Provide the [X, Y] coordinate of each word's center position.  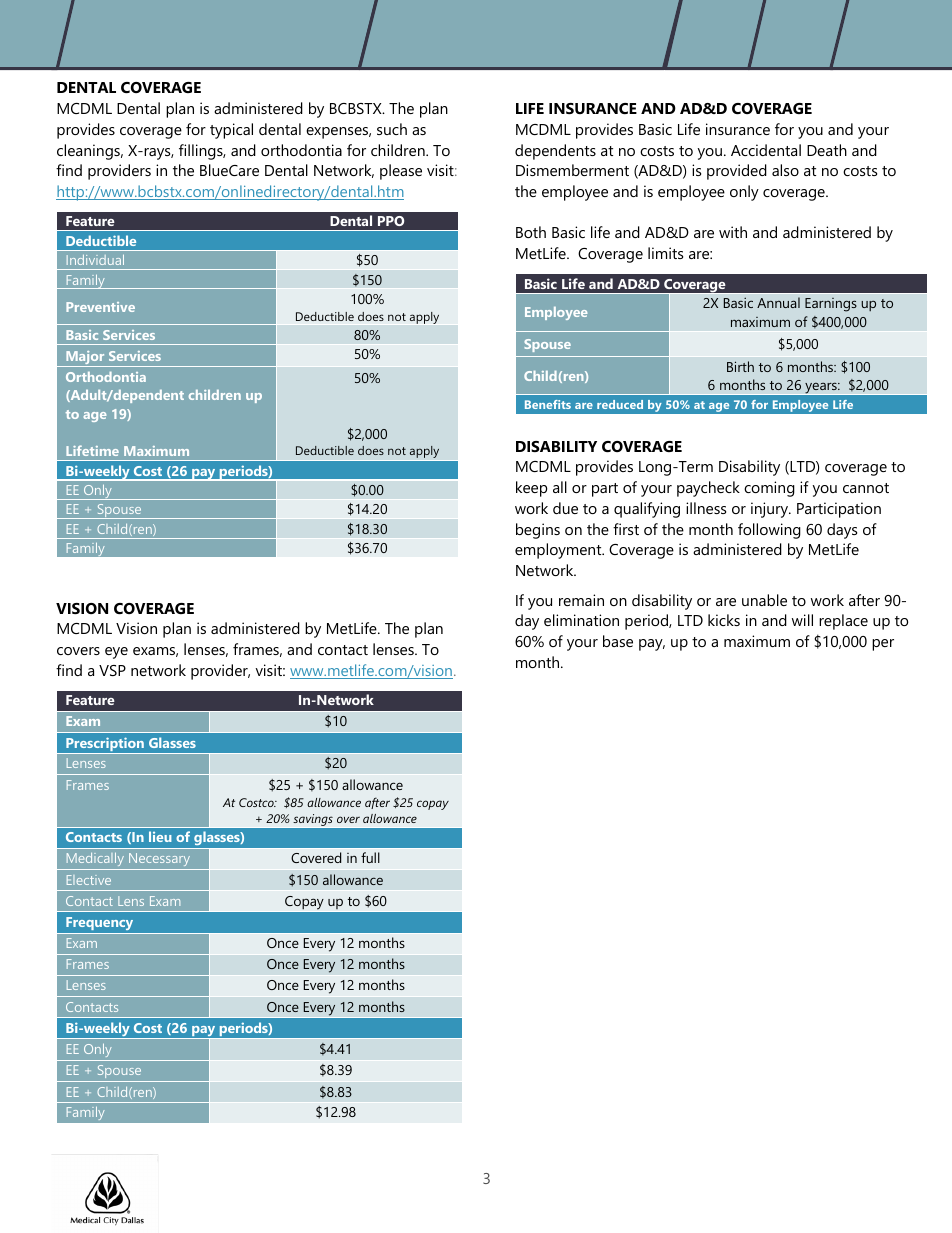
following [769, 531]
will [802, 620]
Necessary [160, 861]
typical [231, 131]
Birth [740, 366]
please [401, 172]
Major [85, 359]
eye [116, 653]
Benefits [548, 404]
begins [538, 531]
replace [843, 622]
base [618, 641]
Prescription [105, 746]
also [785, 170]
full [370, 857]
